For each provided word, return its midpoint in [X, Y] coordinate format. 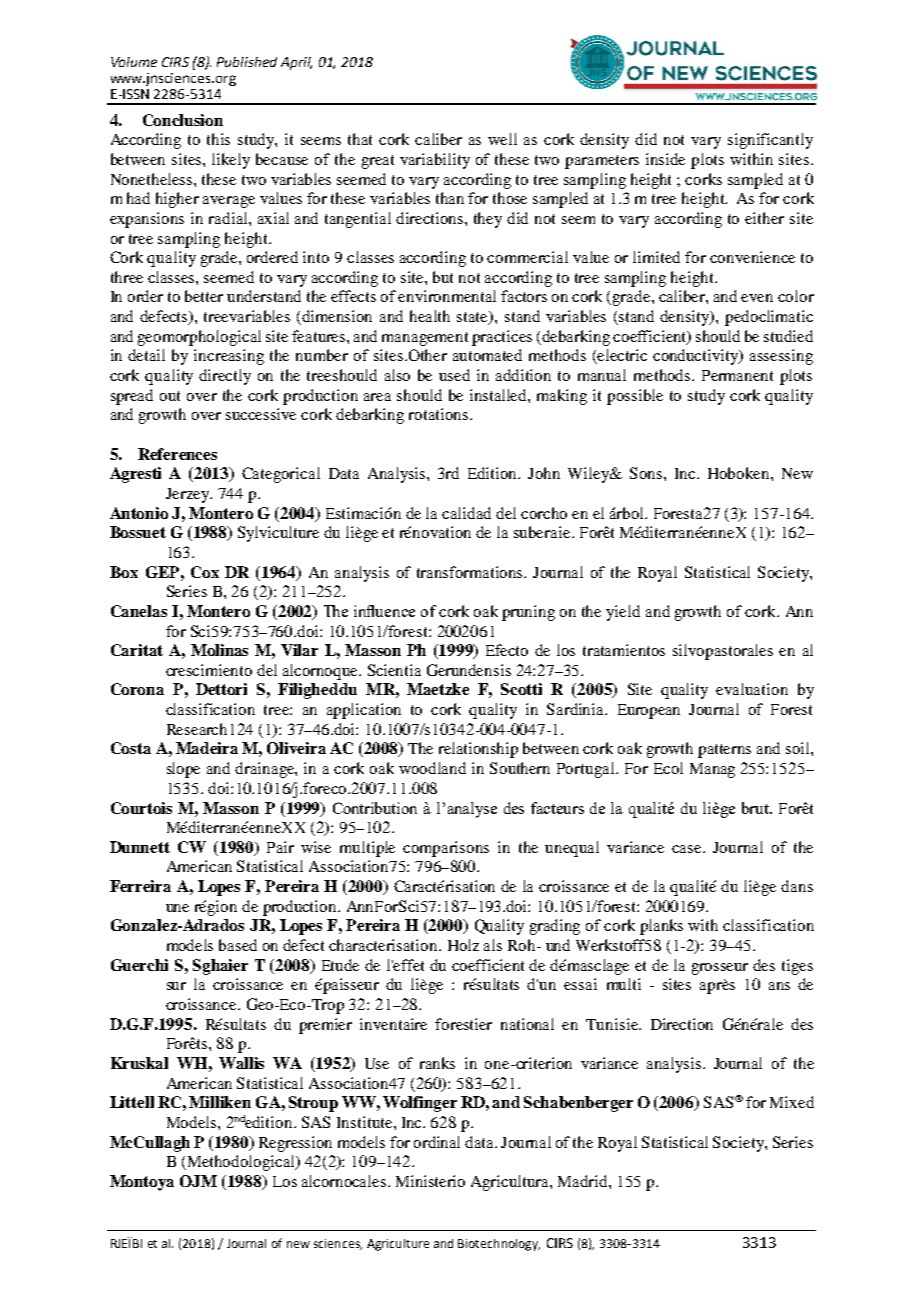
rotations [440, 414]
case [688, 849]
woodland [432, 768]
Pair [280, 847]
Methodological [241, 1163]
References [177, 454]
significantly [770, 141]
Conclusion [183, 120]
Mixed [792, 1102]
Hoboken [740, 473]
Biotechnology [499, 1245]
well [502, 139]
